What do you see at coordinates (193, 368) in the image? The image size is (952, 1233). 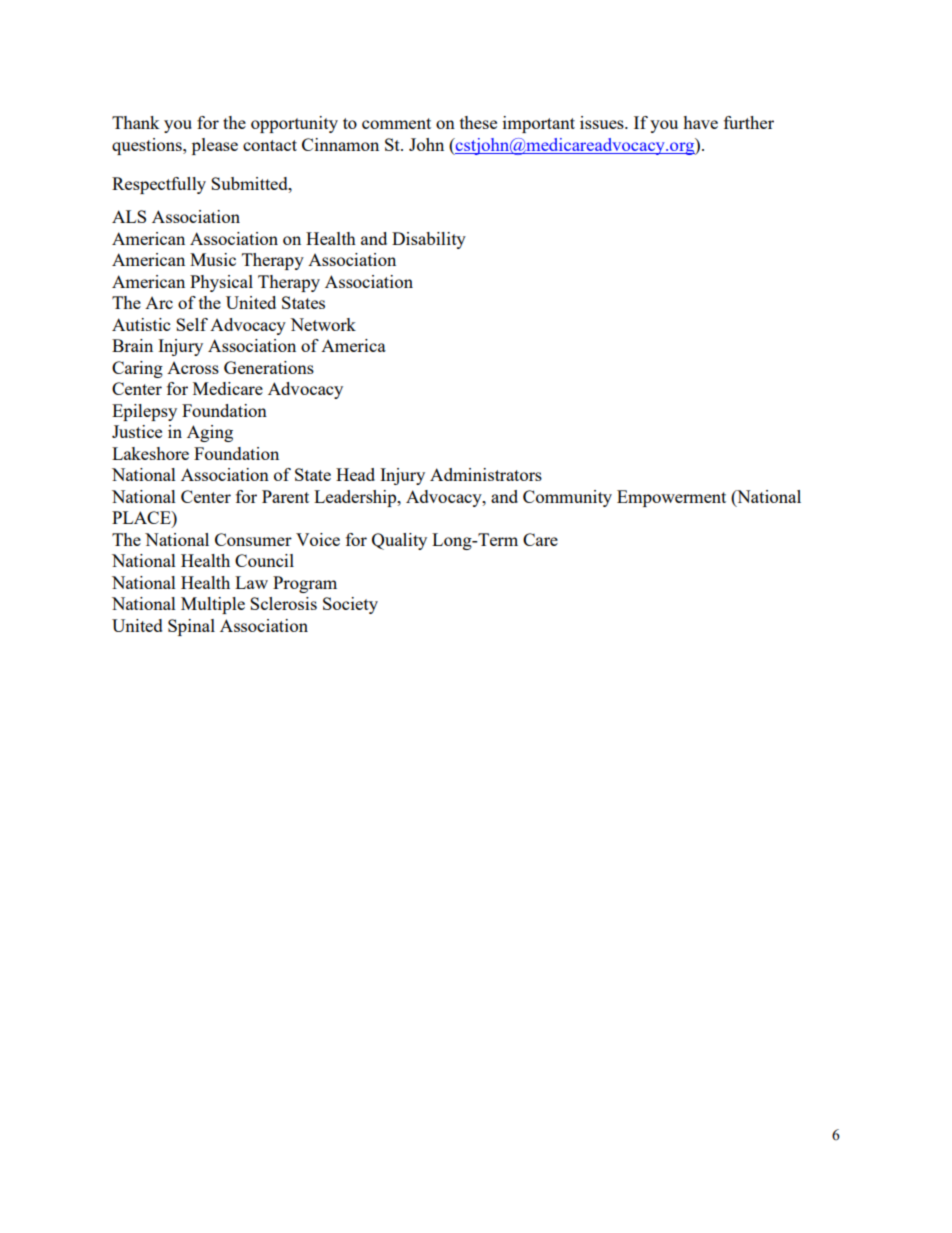 I see `Across` at bounding box center [193, 368].
